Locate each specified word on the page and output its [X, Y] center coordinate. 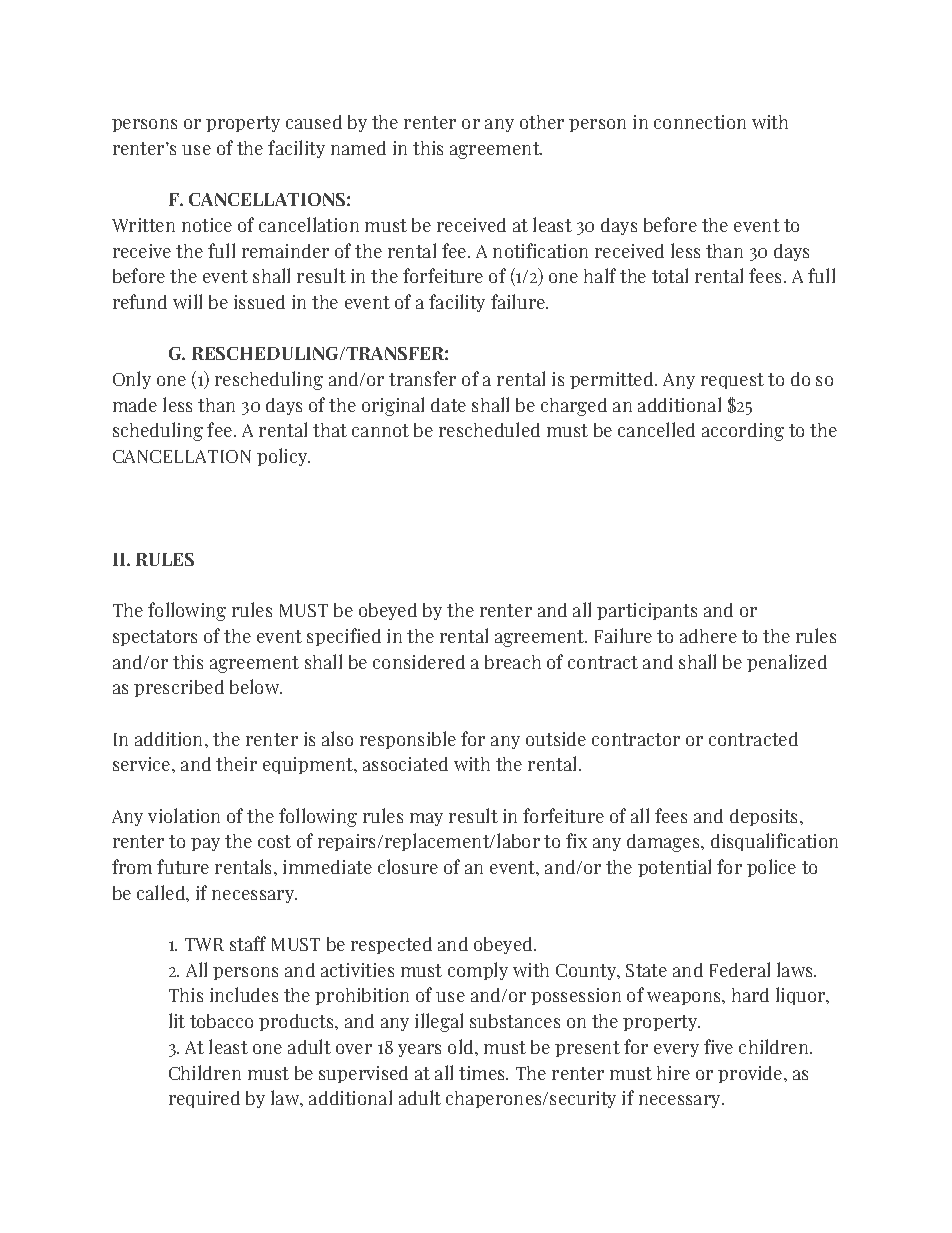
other [542, 122]
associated [405, 764]
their [236, 764]
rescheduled [489, 429]
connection [700, 122]
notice [207, 225]
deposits [765, 817]
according [743, 432]
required [204, 1099]
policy [283, 457]
